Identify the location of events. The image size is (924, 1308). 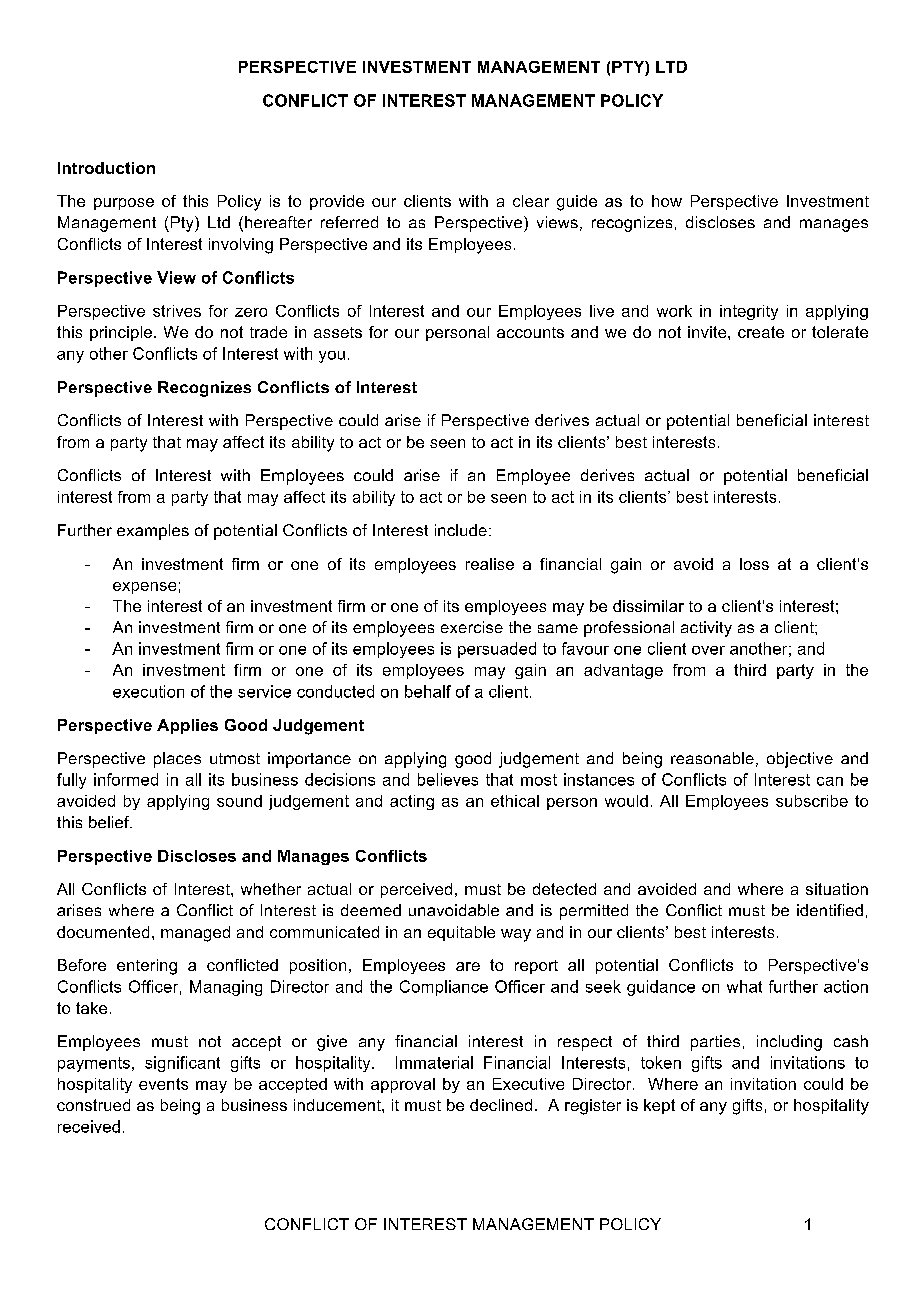
(163, 1084).
